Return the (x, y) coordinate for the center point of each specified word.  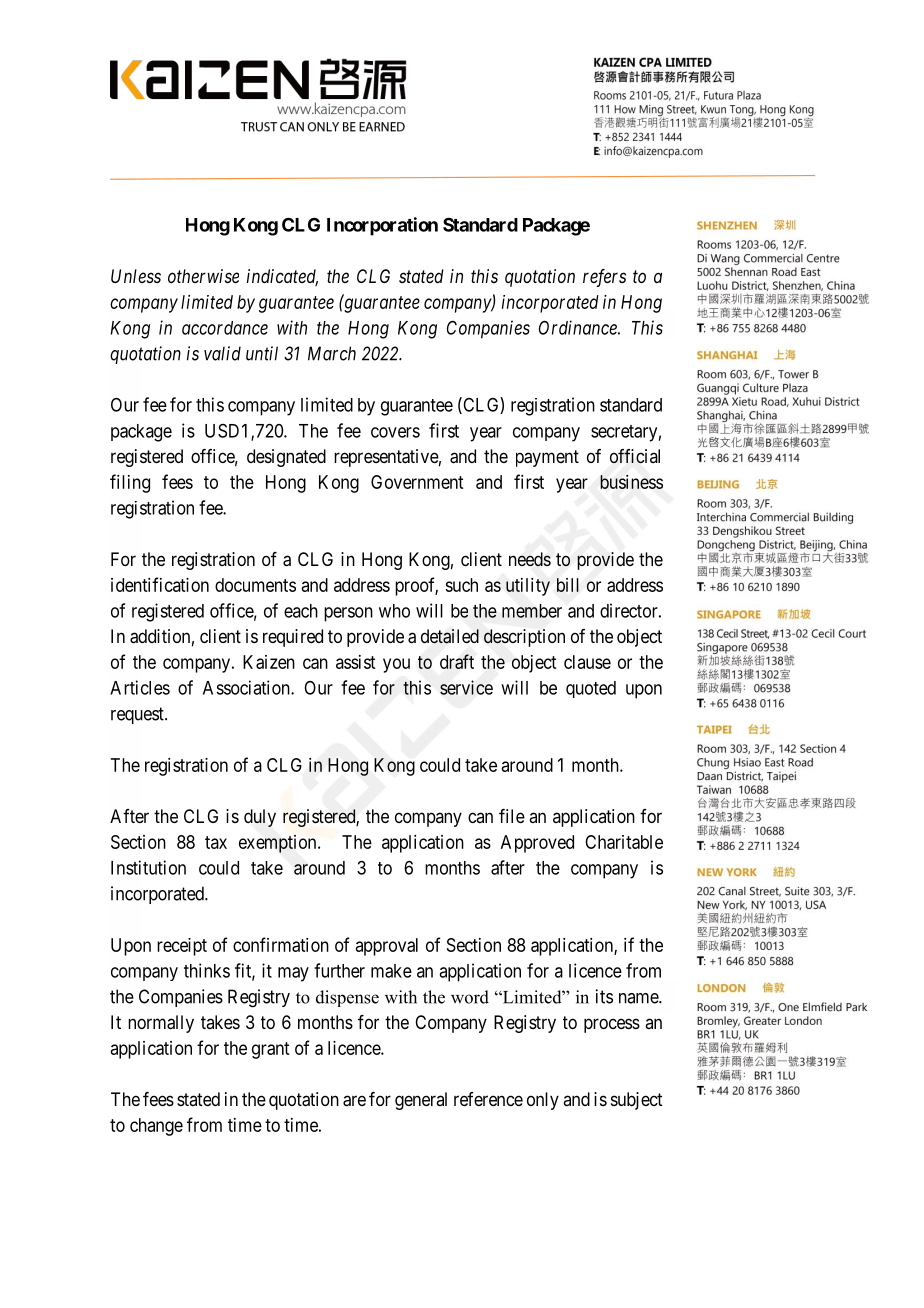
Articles (140, 687)
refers (604, 278)
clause (587, 662)
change (156, 1127)
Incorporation (382, 226)
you (396, 665)
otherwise (203, 276)
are (354, 1101)
